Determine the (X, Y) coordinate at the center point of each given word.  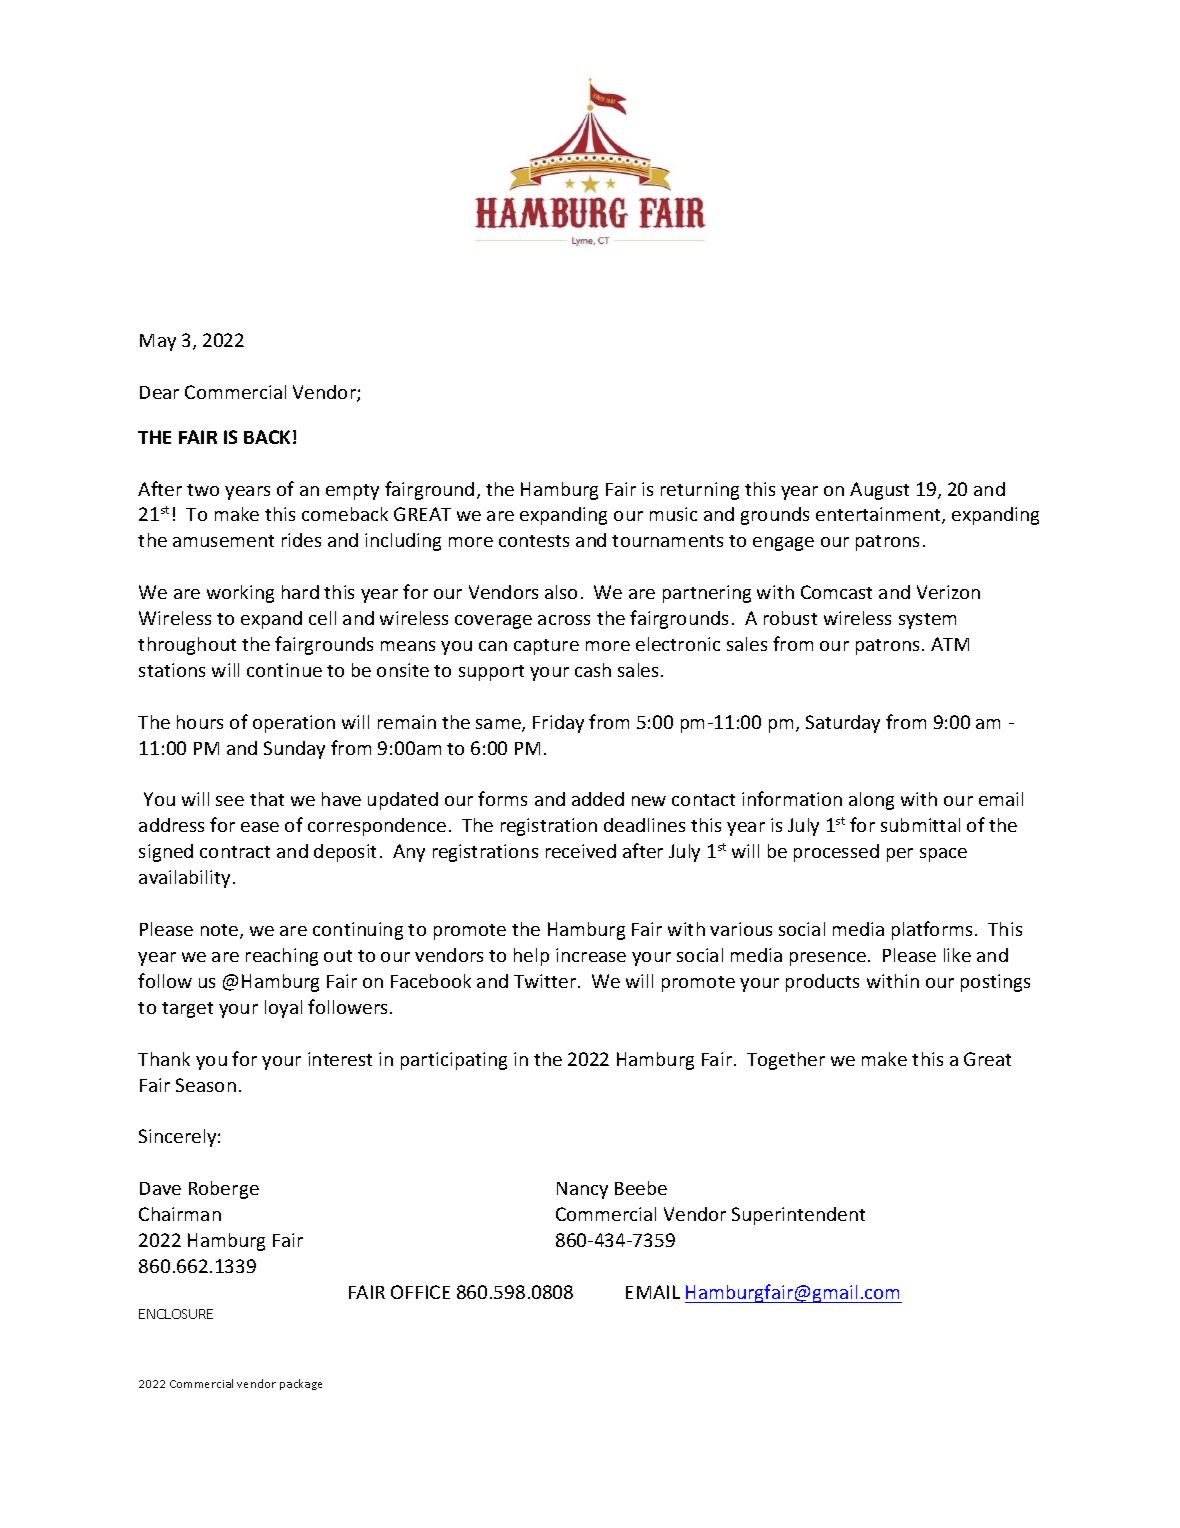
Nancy (582, 1190)
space (943, 855)
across (564, 620)
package (301, 1384)
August (879, 491)
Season (206, 1085)
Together (786, 1061)
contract (235, 852)
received (581, 851)
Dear (159, 392)
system (927, 621)
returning (700, 491)
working (240, 594)
